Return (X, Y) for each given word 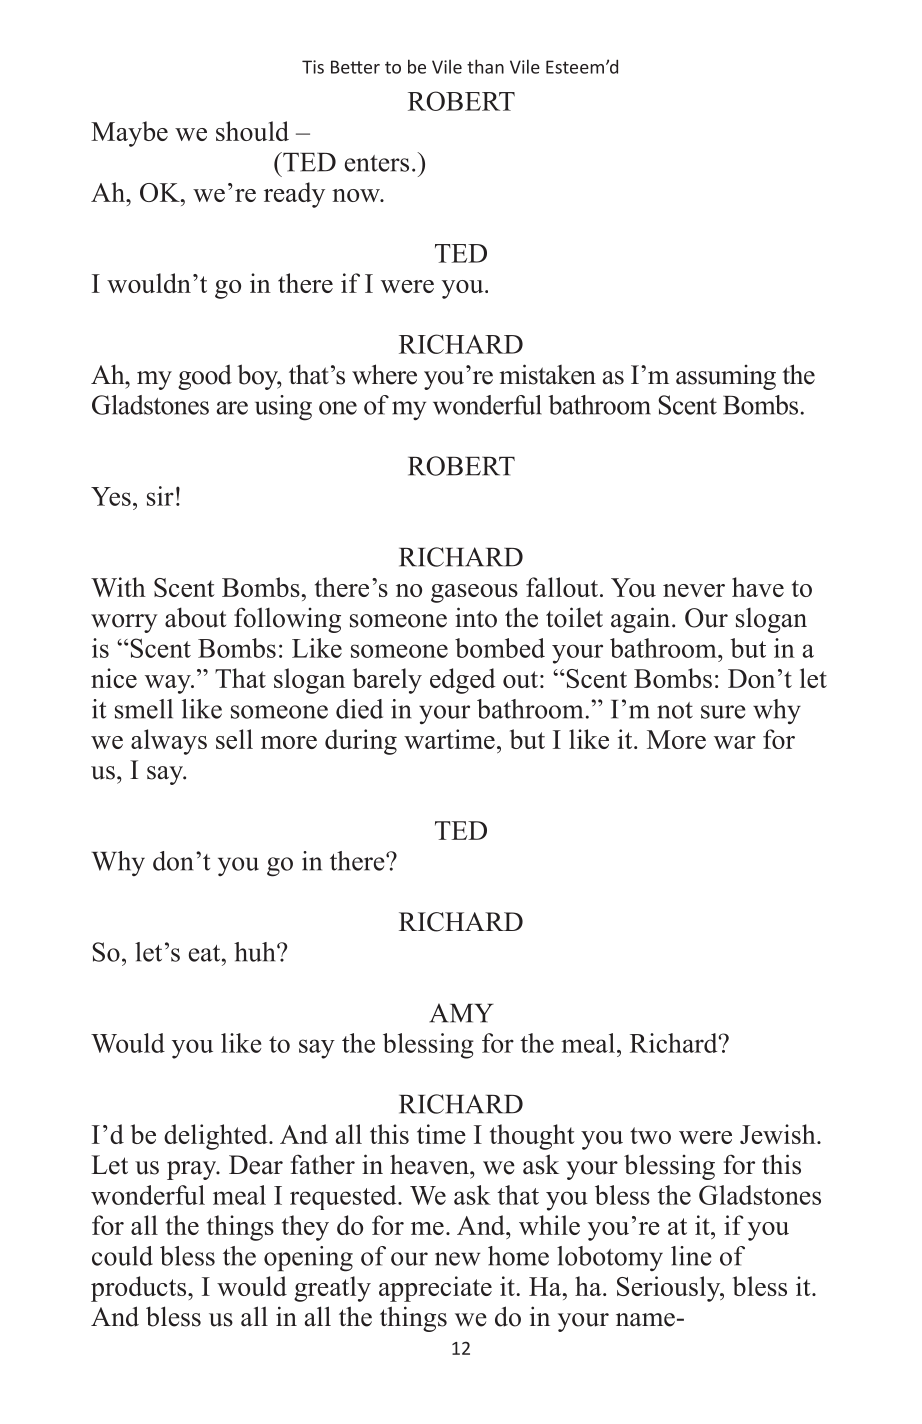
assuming (726, 377)
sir (160, 496)
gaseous (474, 593)
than (485, 66)
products (138, 1289)
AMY (461, 1013)
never (694, 590)
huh (256, 952)
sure (723, 712)
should (252, 131)
